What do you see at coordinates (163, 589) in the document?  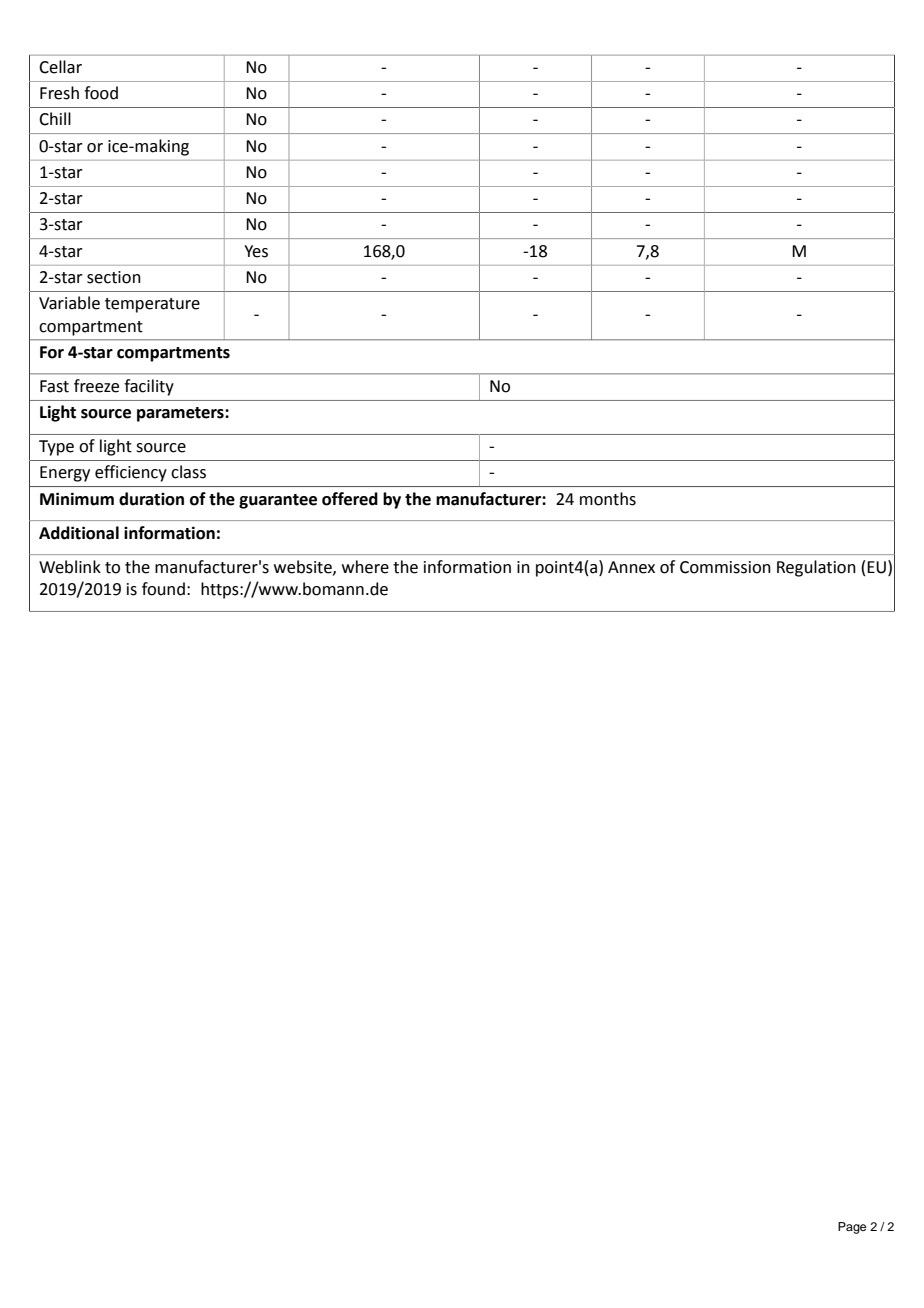 I see `found` at bounding box center [163, 589].
